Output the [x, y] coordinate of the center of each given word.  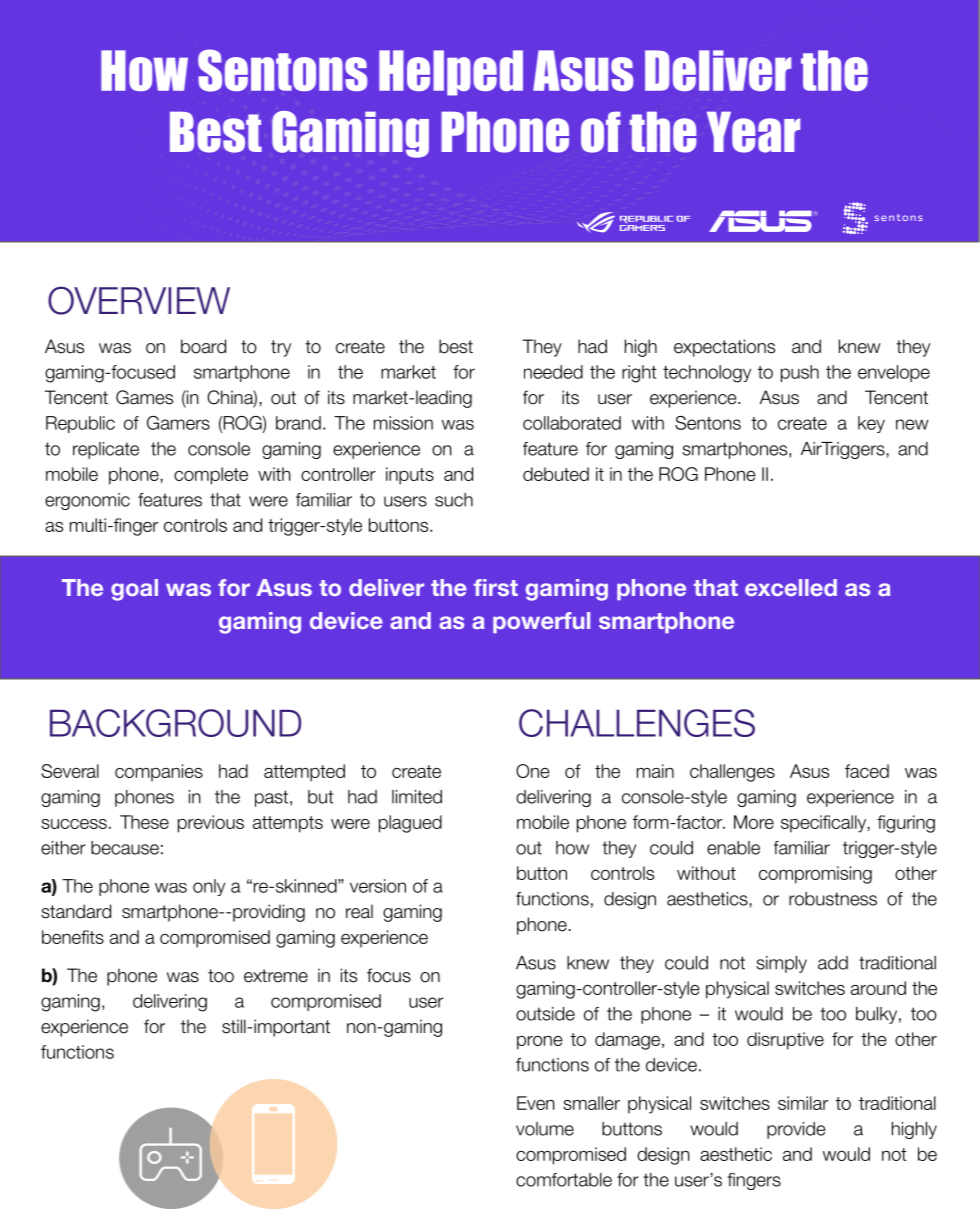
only [209, 887]
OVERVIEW [139, 300]
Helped [451, 73]
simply [781, 964]
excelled [791, 587]
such [454, 500]
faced [867, 771]
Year [753, 132]
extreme [276, 976]
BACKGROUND [175, 723]
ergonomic [87, 501]
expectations [724, 348]
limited [417, 797]
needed [553, 372]
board [203, 346]
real [359, 911]
